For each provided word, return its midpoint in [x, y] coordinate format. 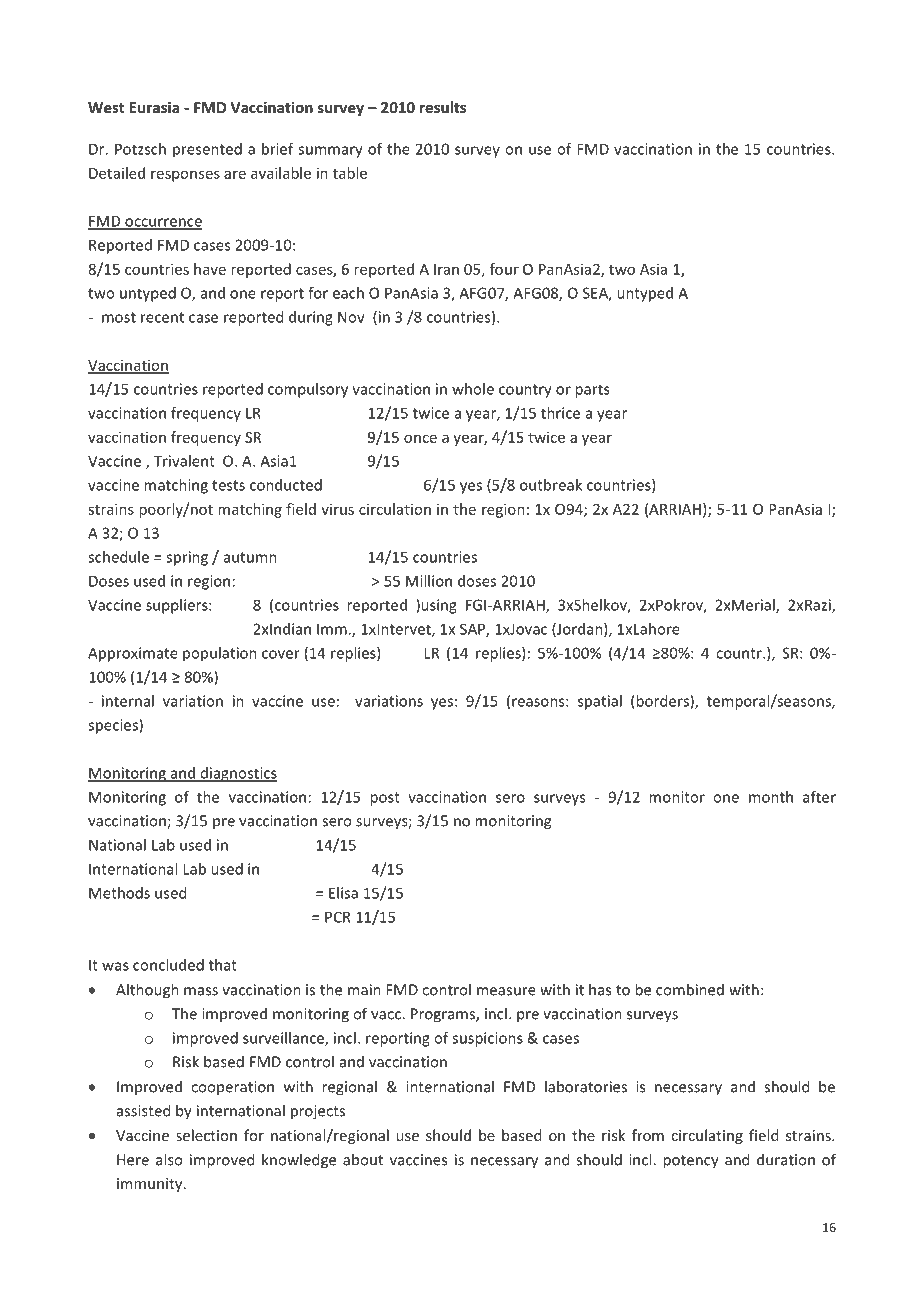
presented [207, 150]
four [504, 269]
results [443, 107]
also [169, 1159]
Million [429, 581]
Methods [119, 893]
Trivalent [184, 461]
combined [690, 989]
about [363, 1159]
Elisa [343, 893]
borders [663, 702]
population [220, 654]
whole [473, 389]
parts [592, 391]
